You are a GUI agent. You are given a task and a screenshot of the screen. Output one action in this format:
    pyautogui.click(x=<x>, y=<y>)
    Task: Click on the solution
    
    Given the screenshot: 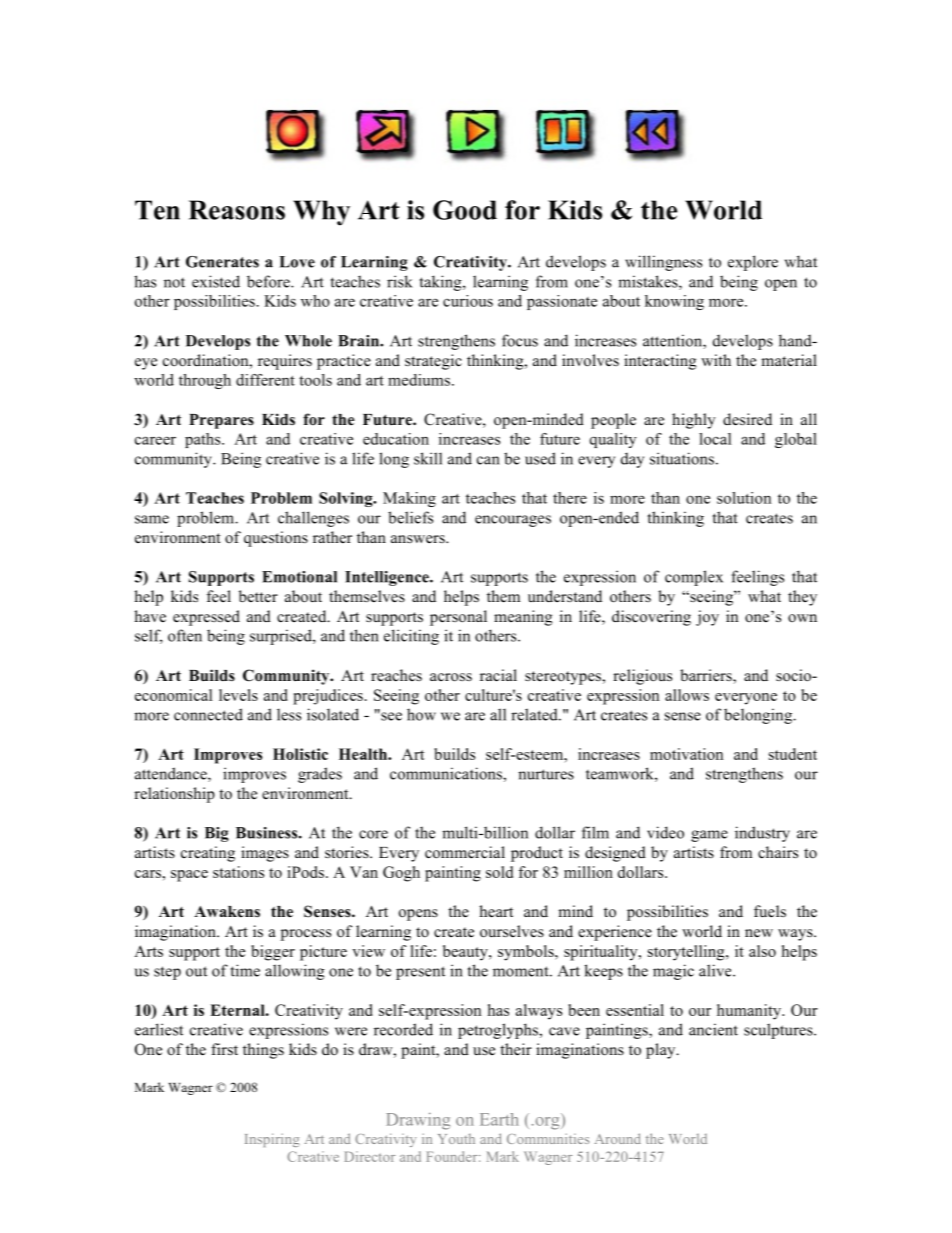 What is the action you would take?
    pyautogui.click(x=744, y=498)
